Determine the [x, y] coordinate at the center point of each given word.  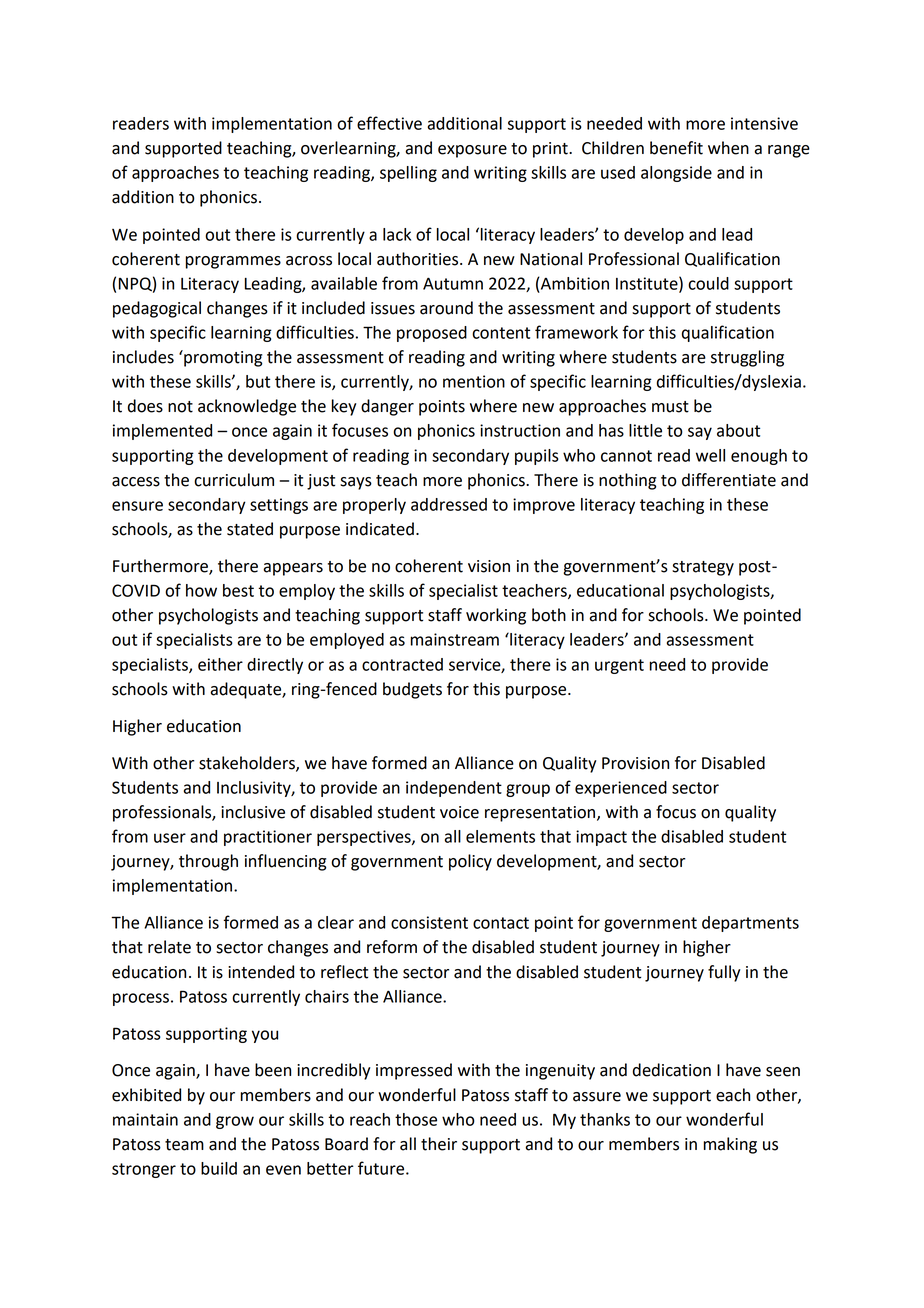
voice [459, 812]
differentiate [729, 480]
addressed [449, 504]
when [728, 148]
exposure [472, 151]
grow [235, 1122]
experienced [621, 789]
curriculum [234, 480]
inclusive [253, 812]
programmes [233, 262]
